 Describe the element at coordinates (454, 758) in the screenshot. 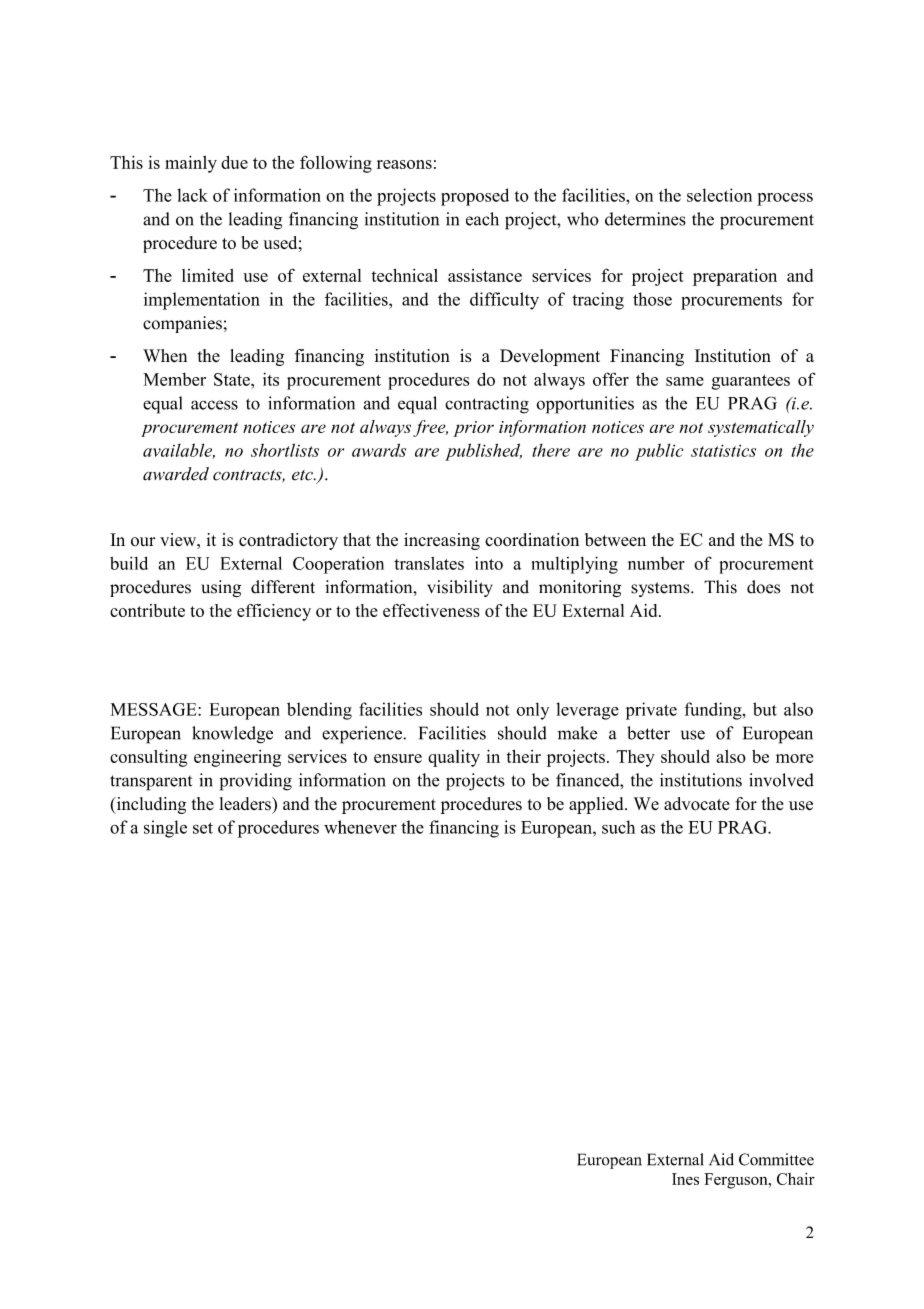

I see `quality` at that location.
